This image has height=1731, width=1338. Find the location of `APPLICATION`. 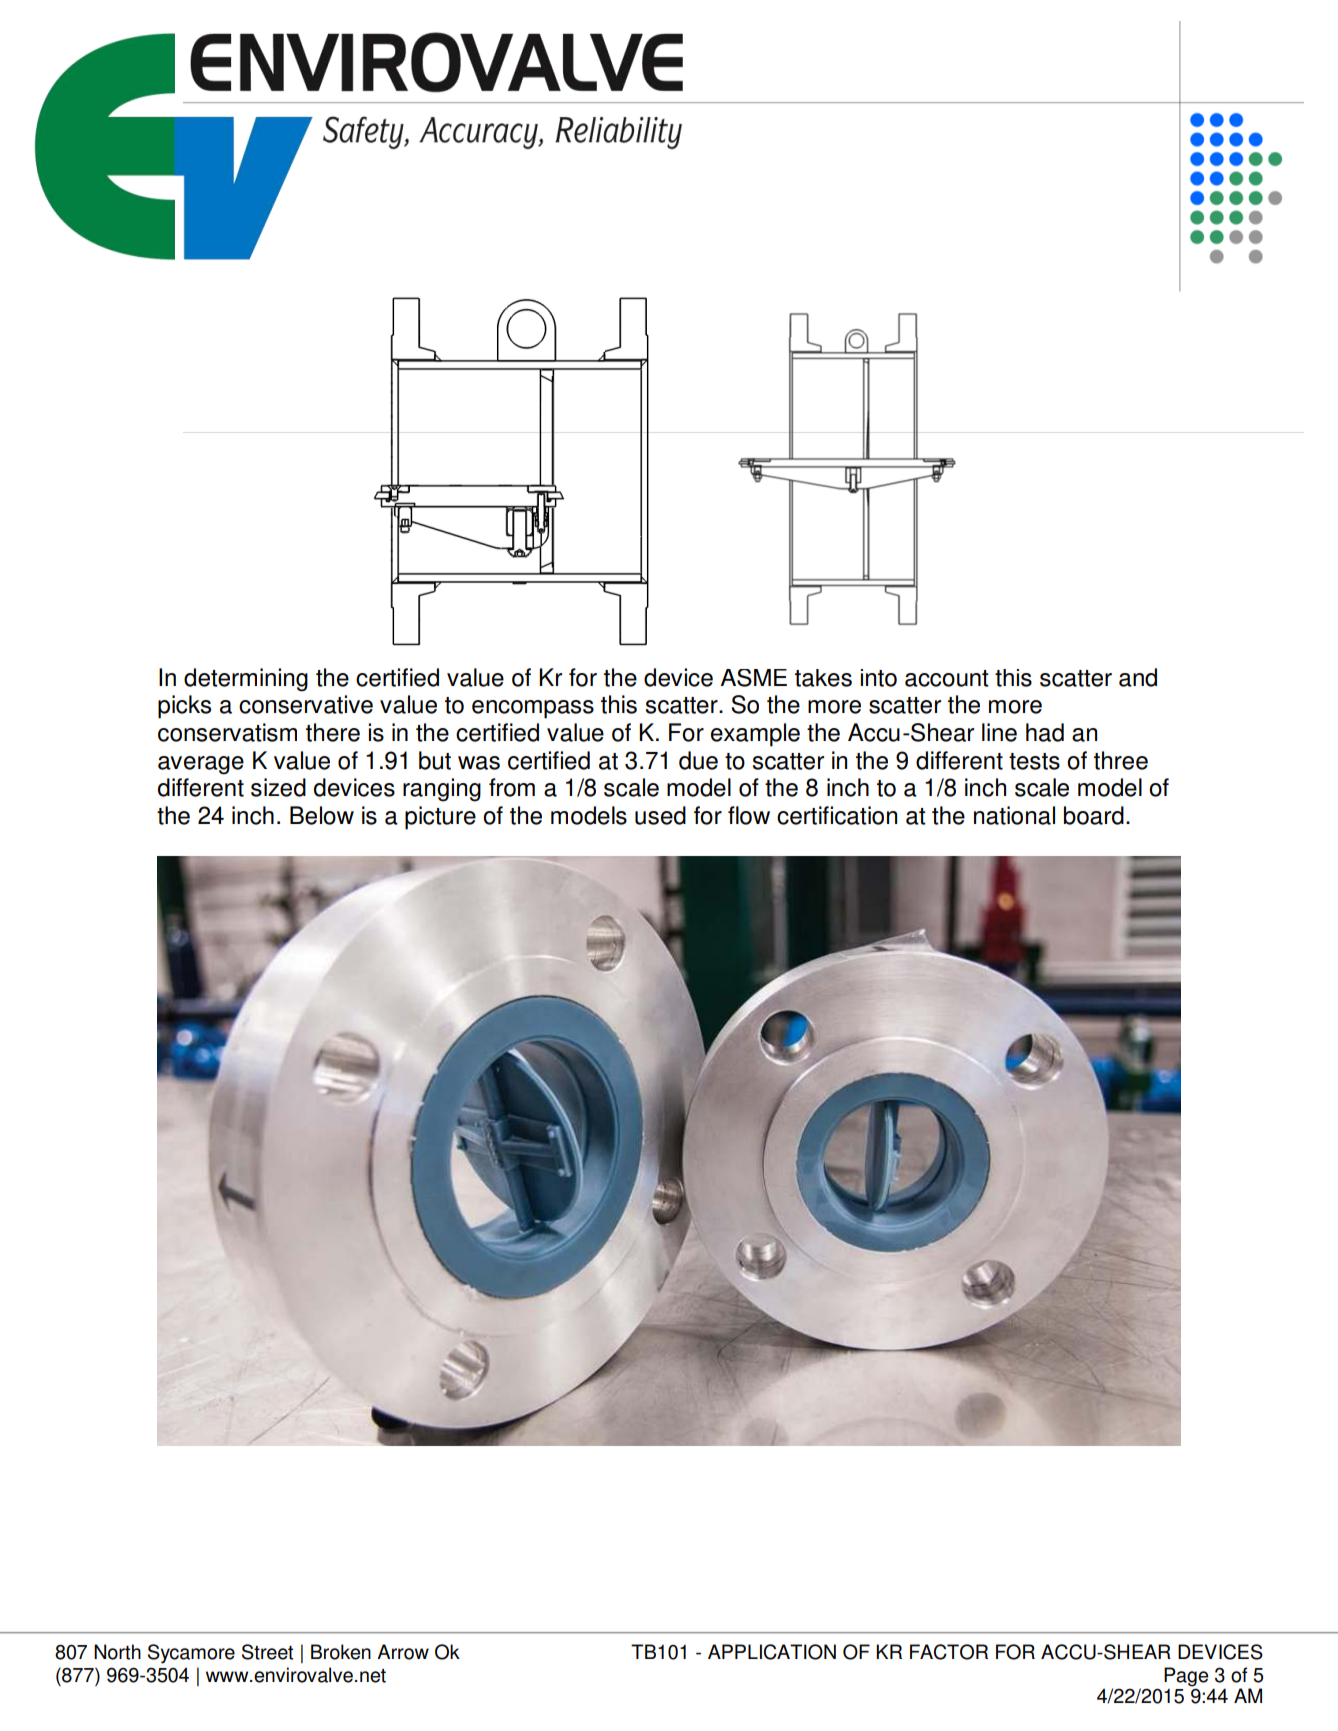

APPLICATION is located at coordinates (772, 1652).
